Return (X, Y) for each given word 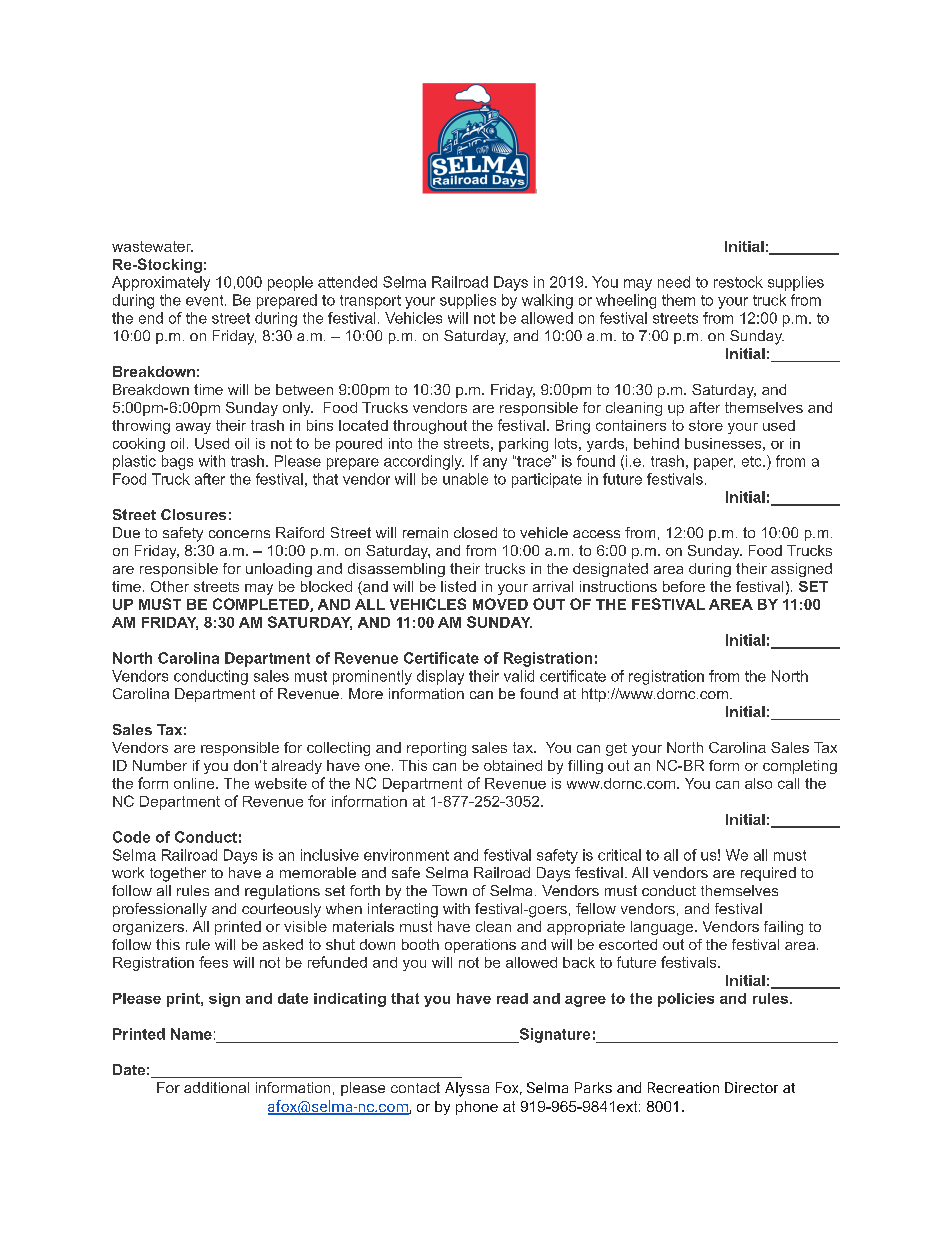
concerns (239, 534)
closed (475, 532)
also (758, 783)
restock (738, 282)
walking (547, 301)
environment (406, 855)
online (195, 783)
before (684, 586)
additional (216, 1087)
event (206, 300)
